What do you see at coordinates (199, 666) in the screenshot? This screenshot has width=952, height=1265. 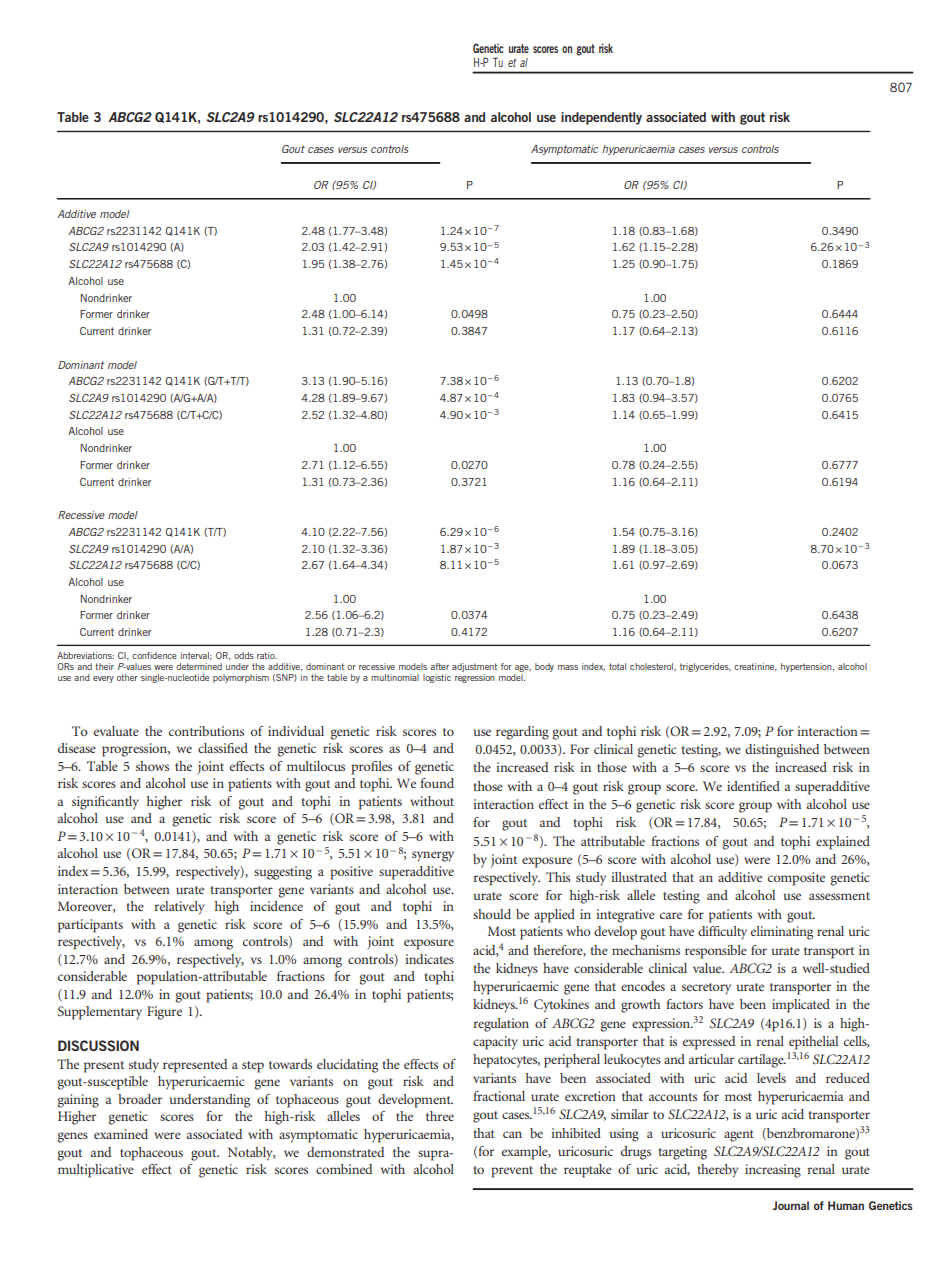 I see `determined` at bounding box center [199, 666].
